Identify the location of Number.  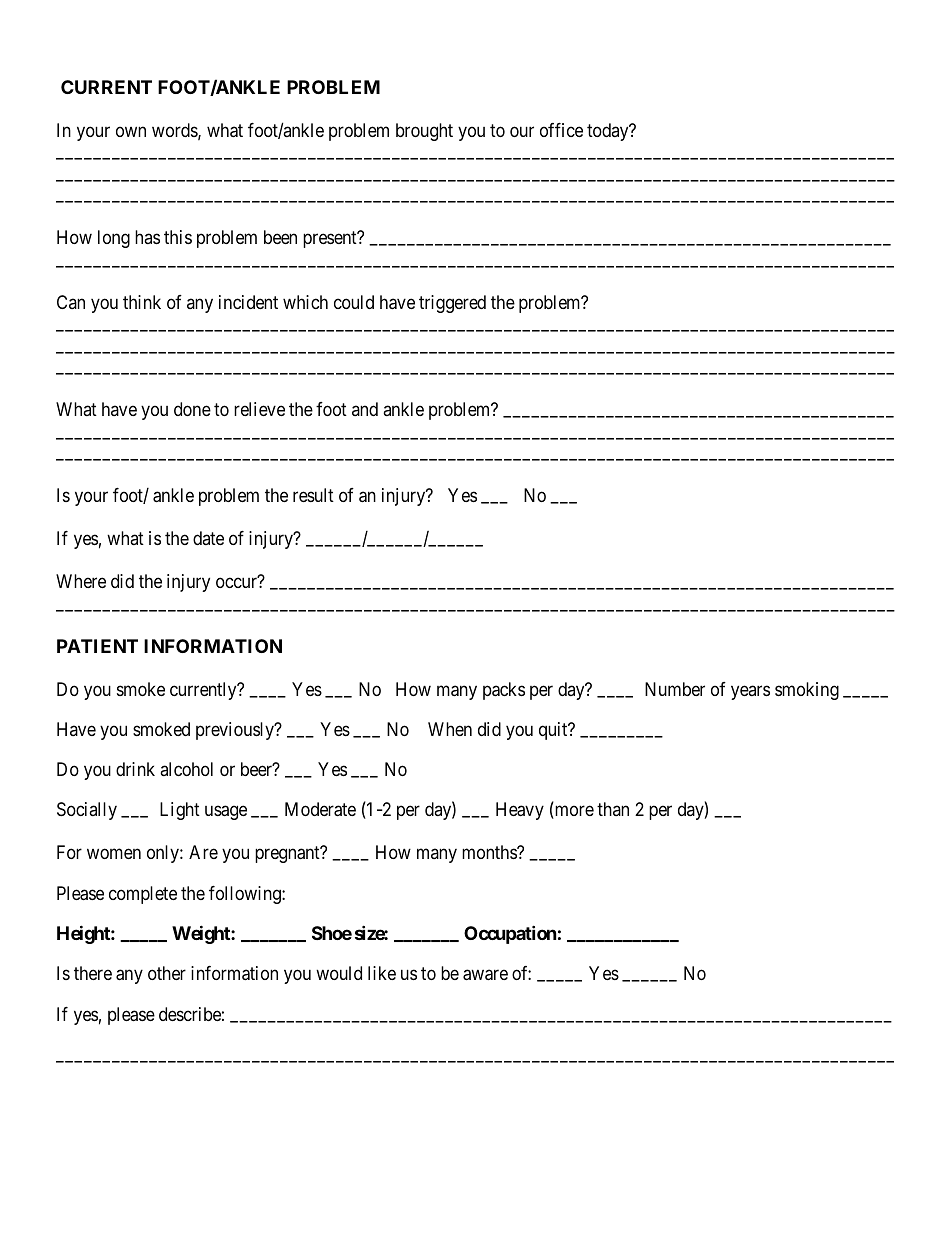
(675, 689).
